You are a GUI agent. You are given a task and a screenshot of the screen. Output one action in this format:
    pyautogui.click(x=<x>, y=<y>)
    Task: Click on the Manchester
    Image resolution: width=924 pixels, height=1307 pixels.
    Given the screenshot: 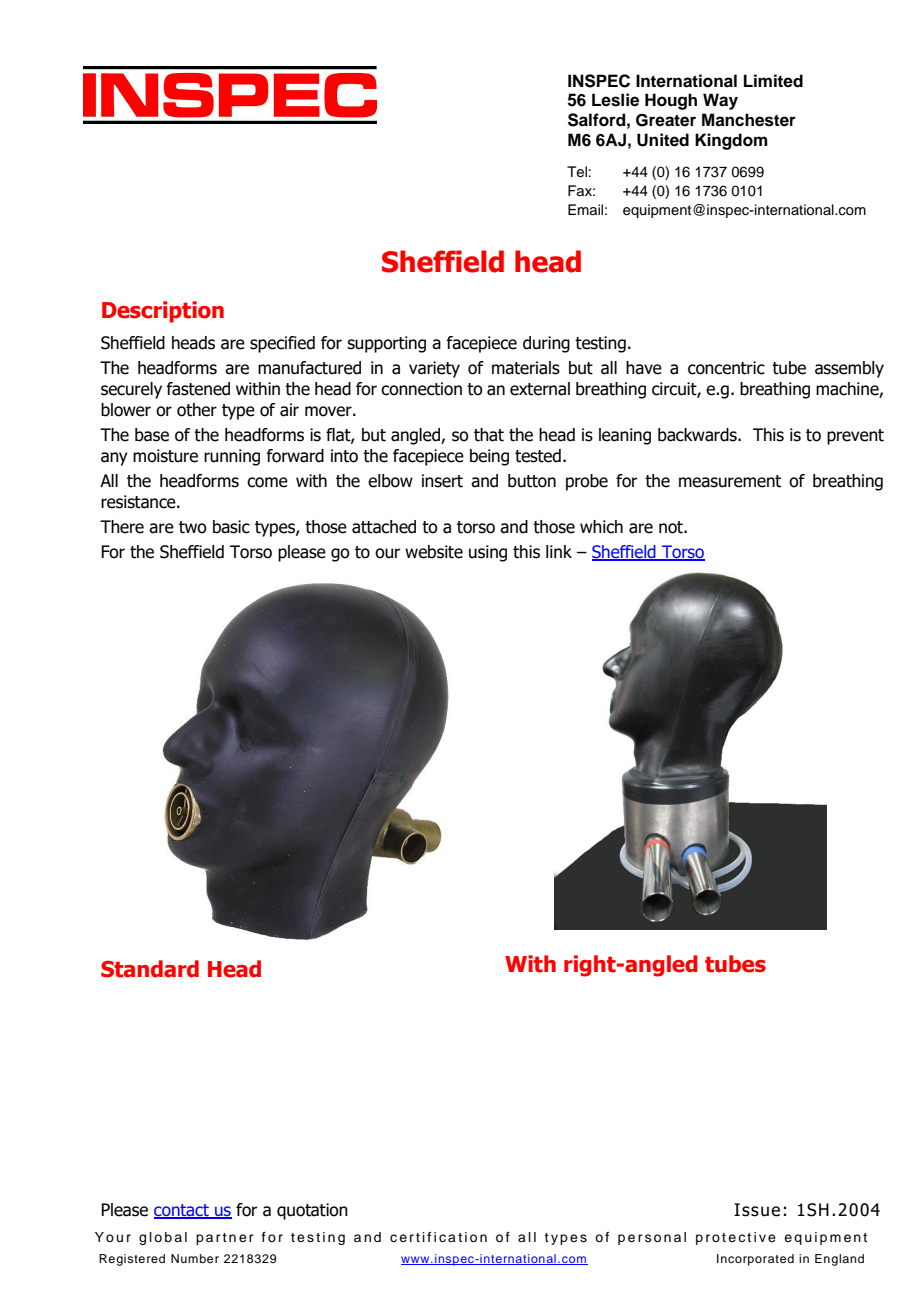 What is the action you would take?
    pyautogui.click(x=749, y=120)
